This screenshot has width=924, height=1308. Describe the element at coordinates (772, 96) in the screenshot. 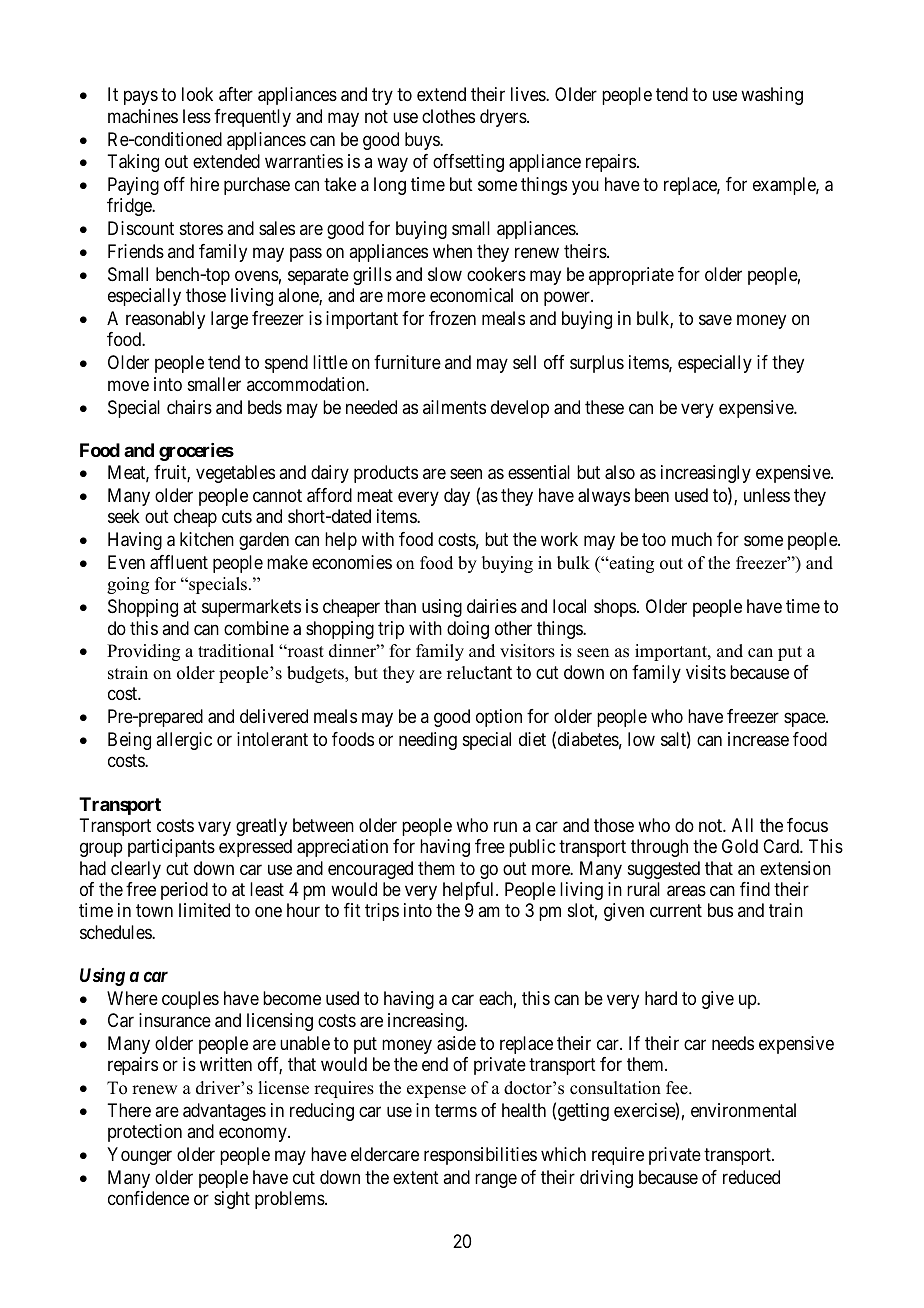

I see `washing` at that location.
